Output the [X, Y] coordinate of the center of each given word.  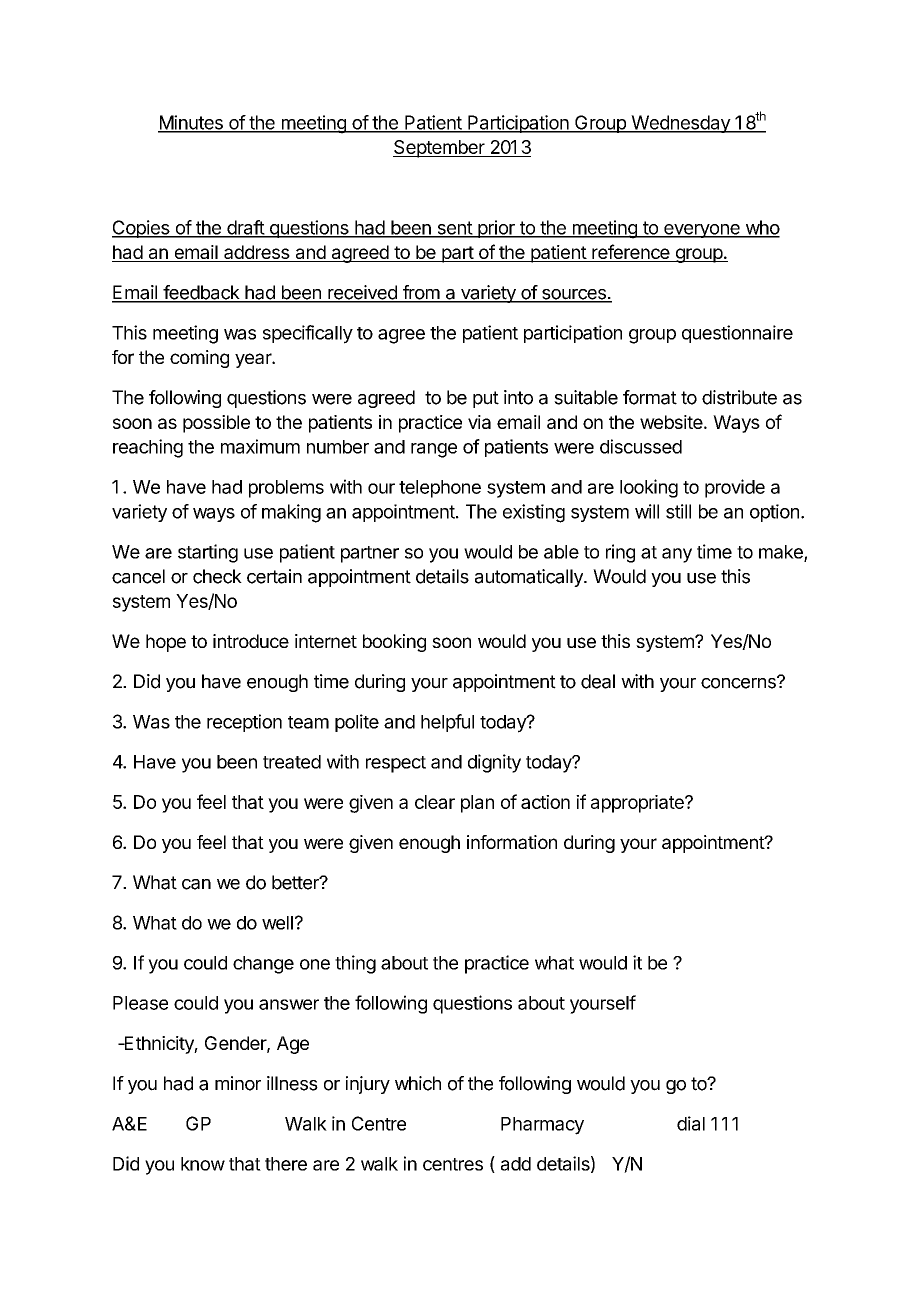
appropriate [638, 804]
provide [735, 488]
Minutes [191, 123]
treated [292, 762]
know [203, 1164]
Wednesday [680, 124]
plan [477, 804]
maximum [260, 446]
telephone [440, 489]
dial [691, 1123]
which [418, 1083]
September [440, 149]
